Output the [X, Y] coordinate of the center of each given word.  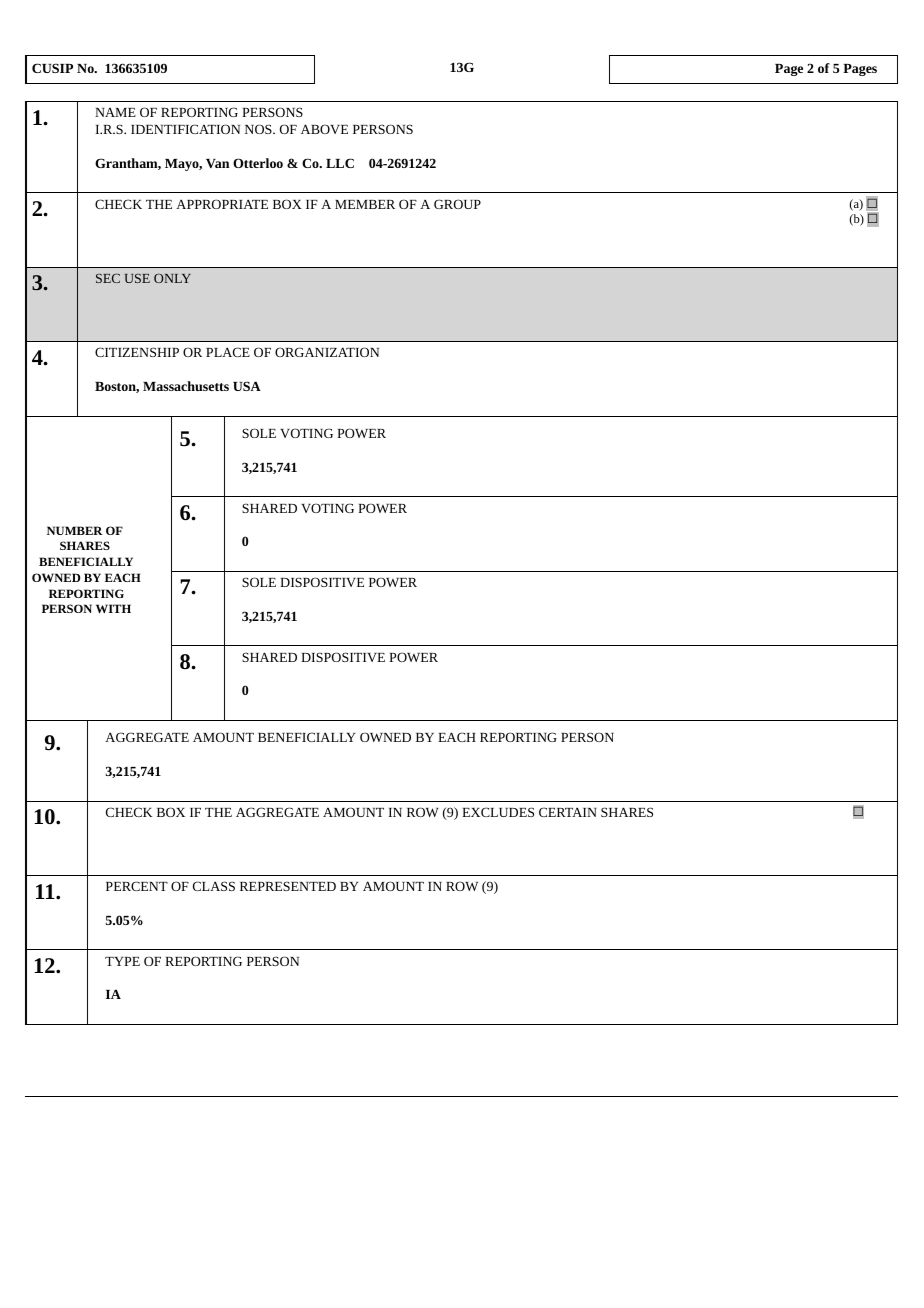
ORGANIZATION [327, 352]
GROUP [457, 204]
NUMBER [75, 530]
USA [247, 386]
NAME [115, 112]
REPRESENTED [288, 886]
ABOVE [324, 129]
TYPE [122, 961]
